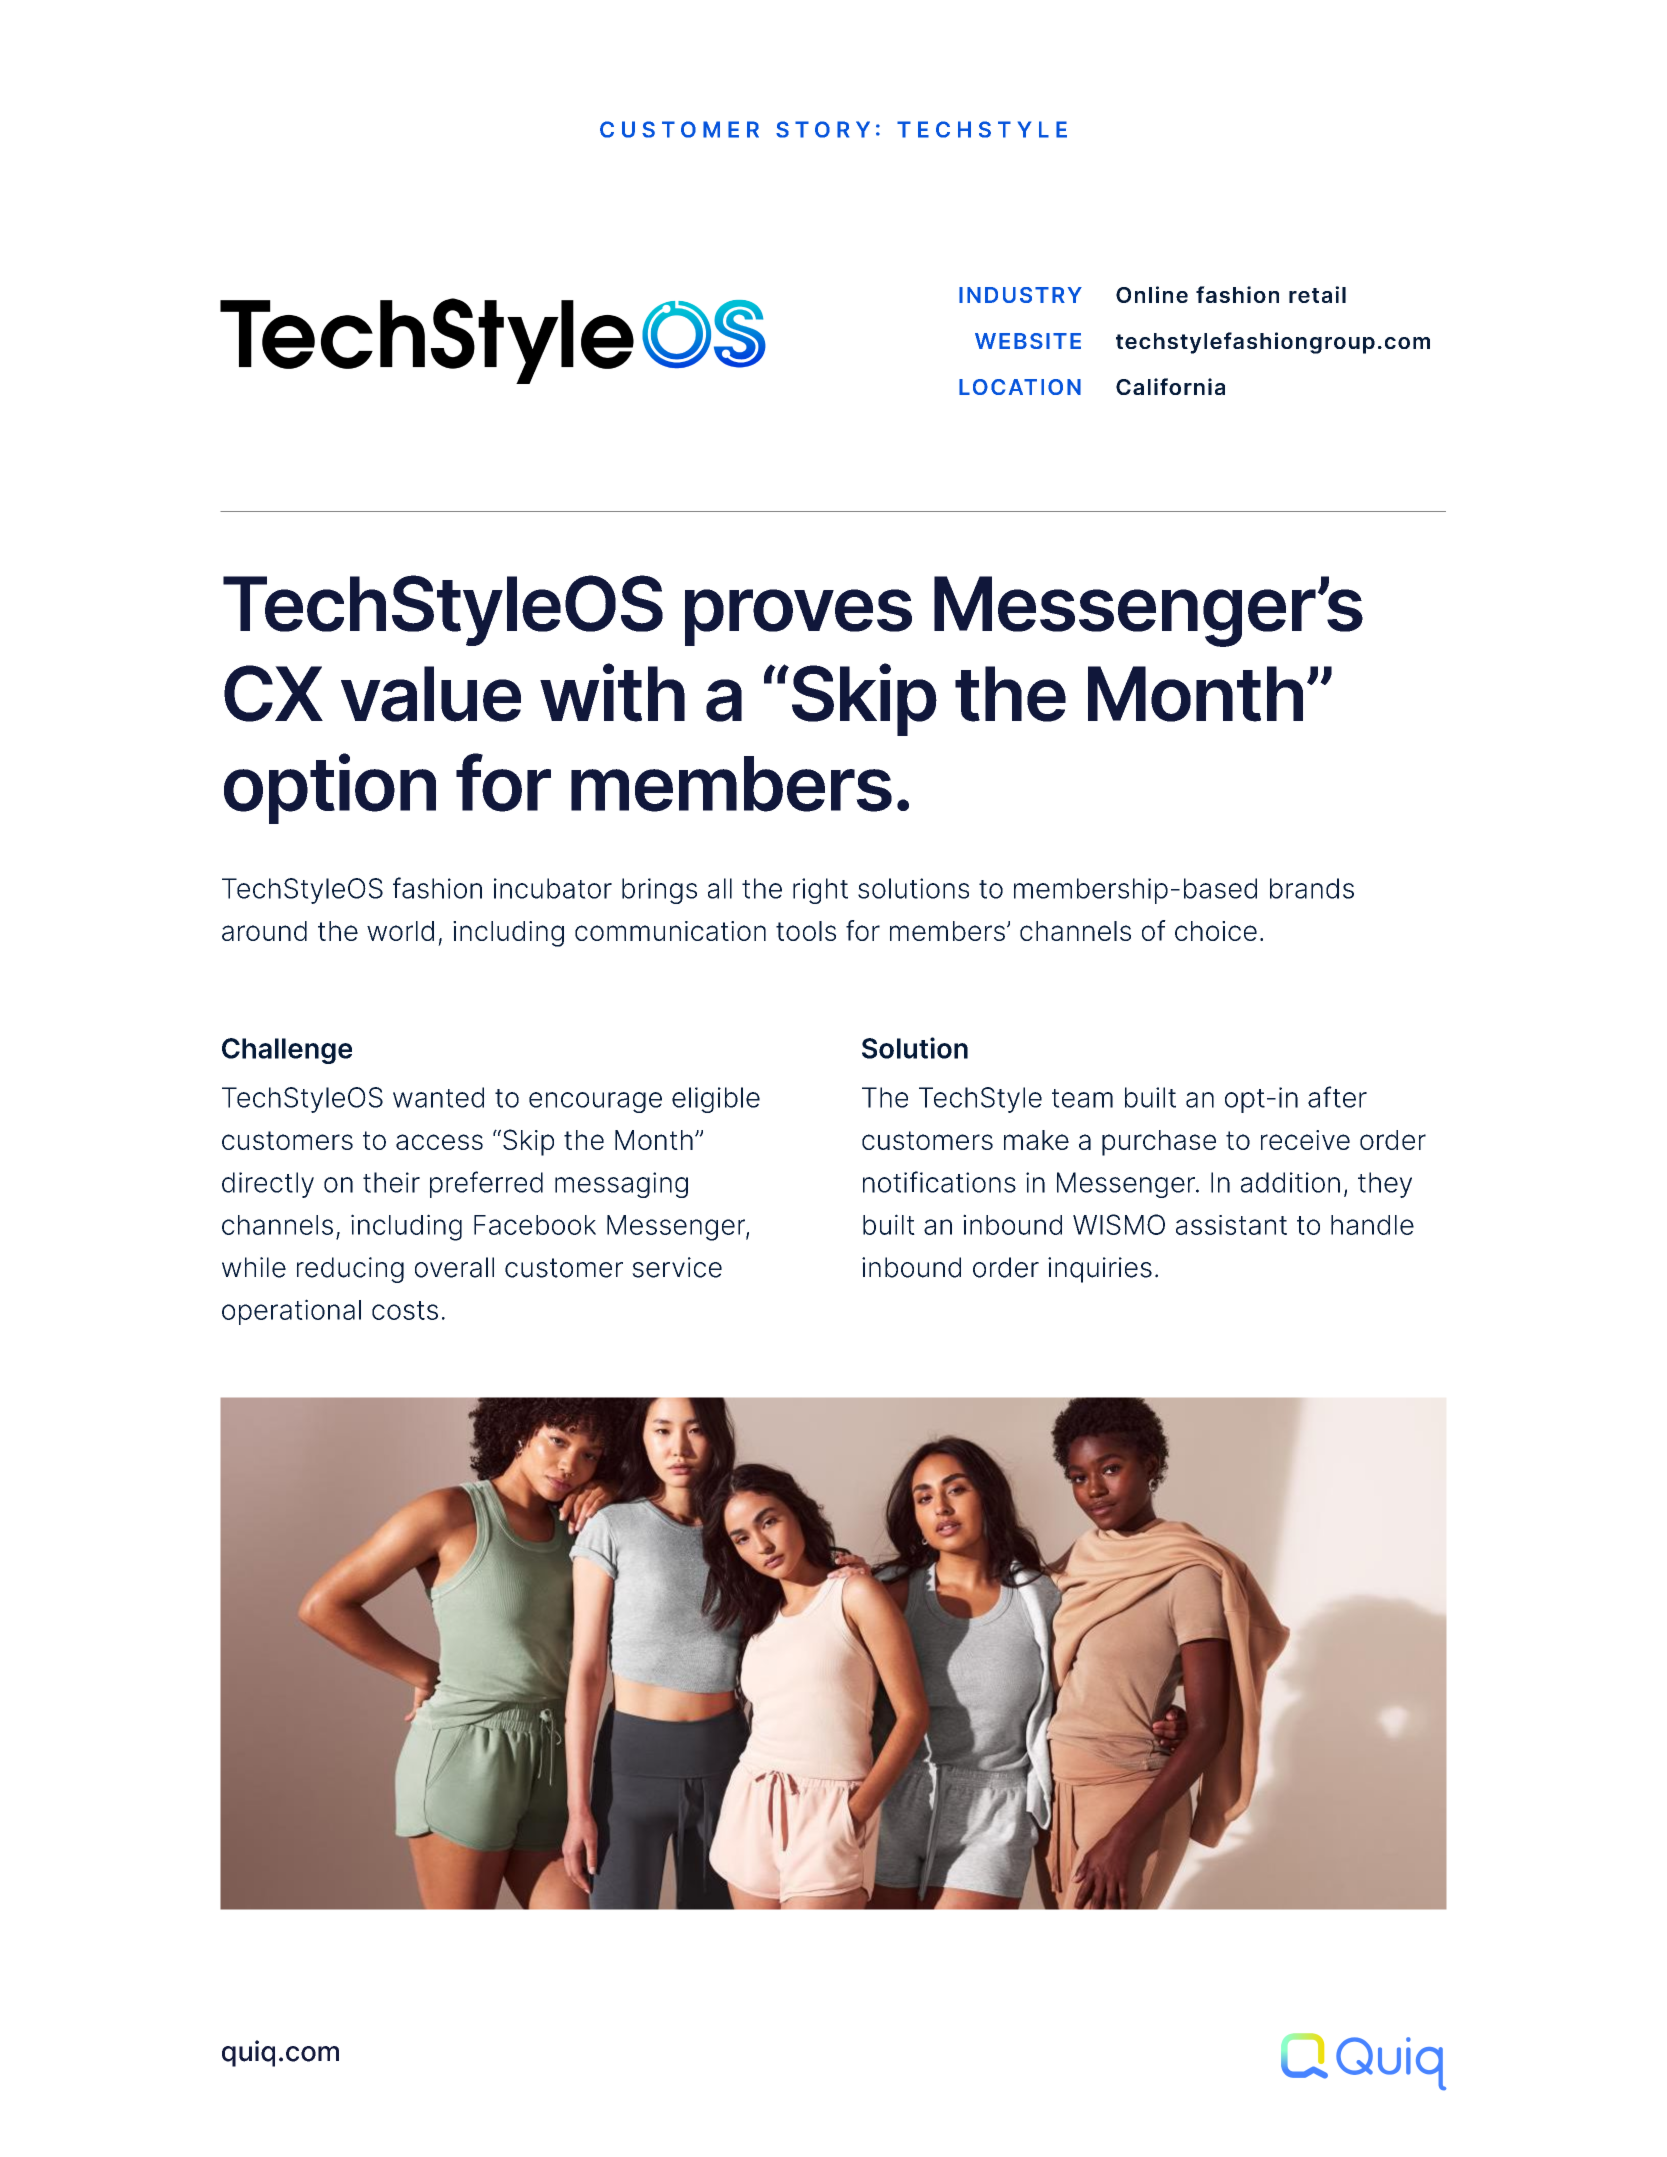 Image resolution: width=1667 pixels, height=2157 pixels. What do you see at coordinates (400, 931) in the screenshot?
I see `world` at bounding box center [400, 931].
